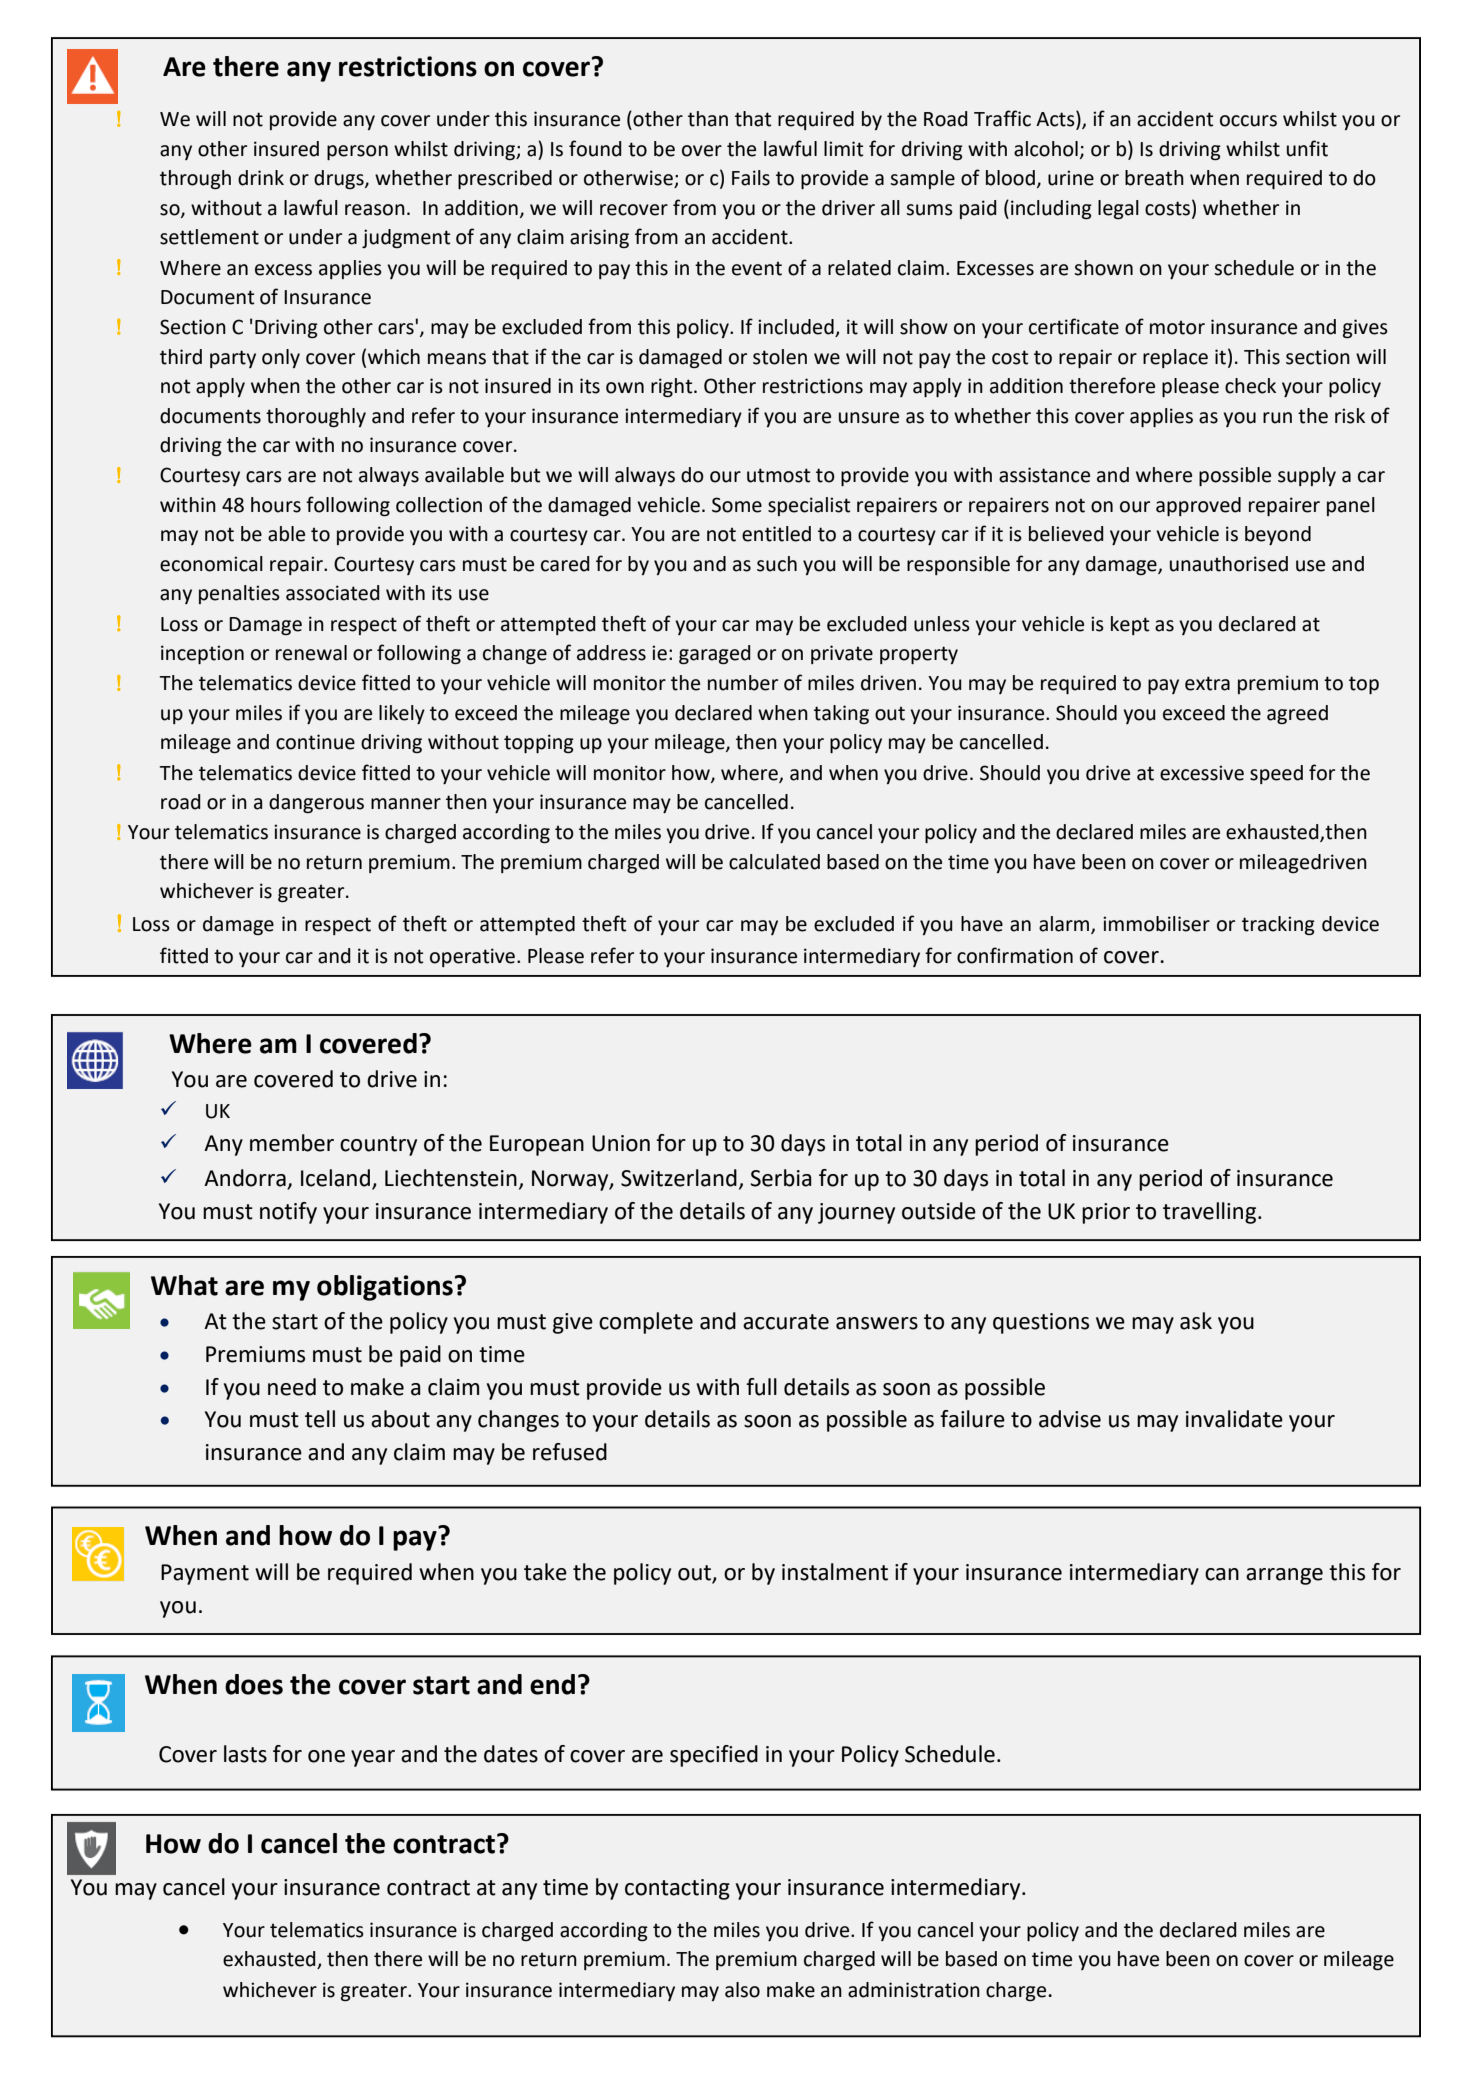 The image size is (1478, 2089). What do you see at coordinates (326, 1756) in the document?
I see `one` at bounding box center [326, 1756].
